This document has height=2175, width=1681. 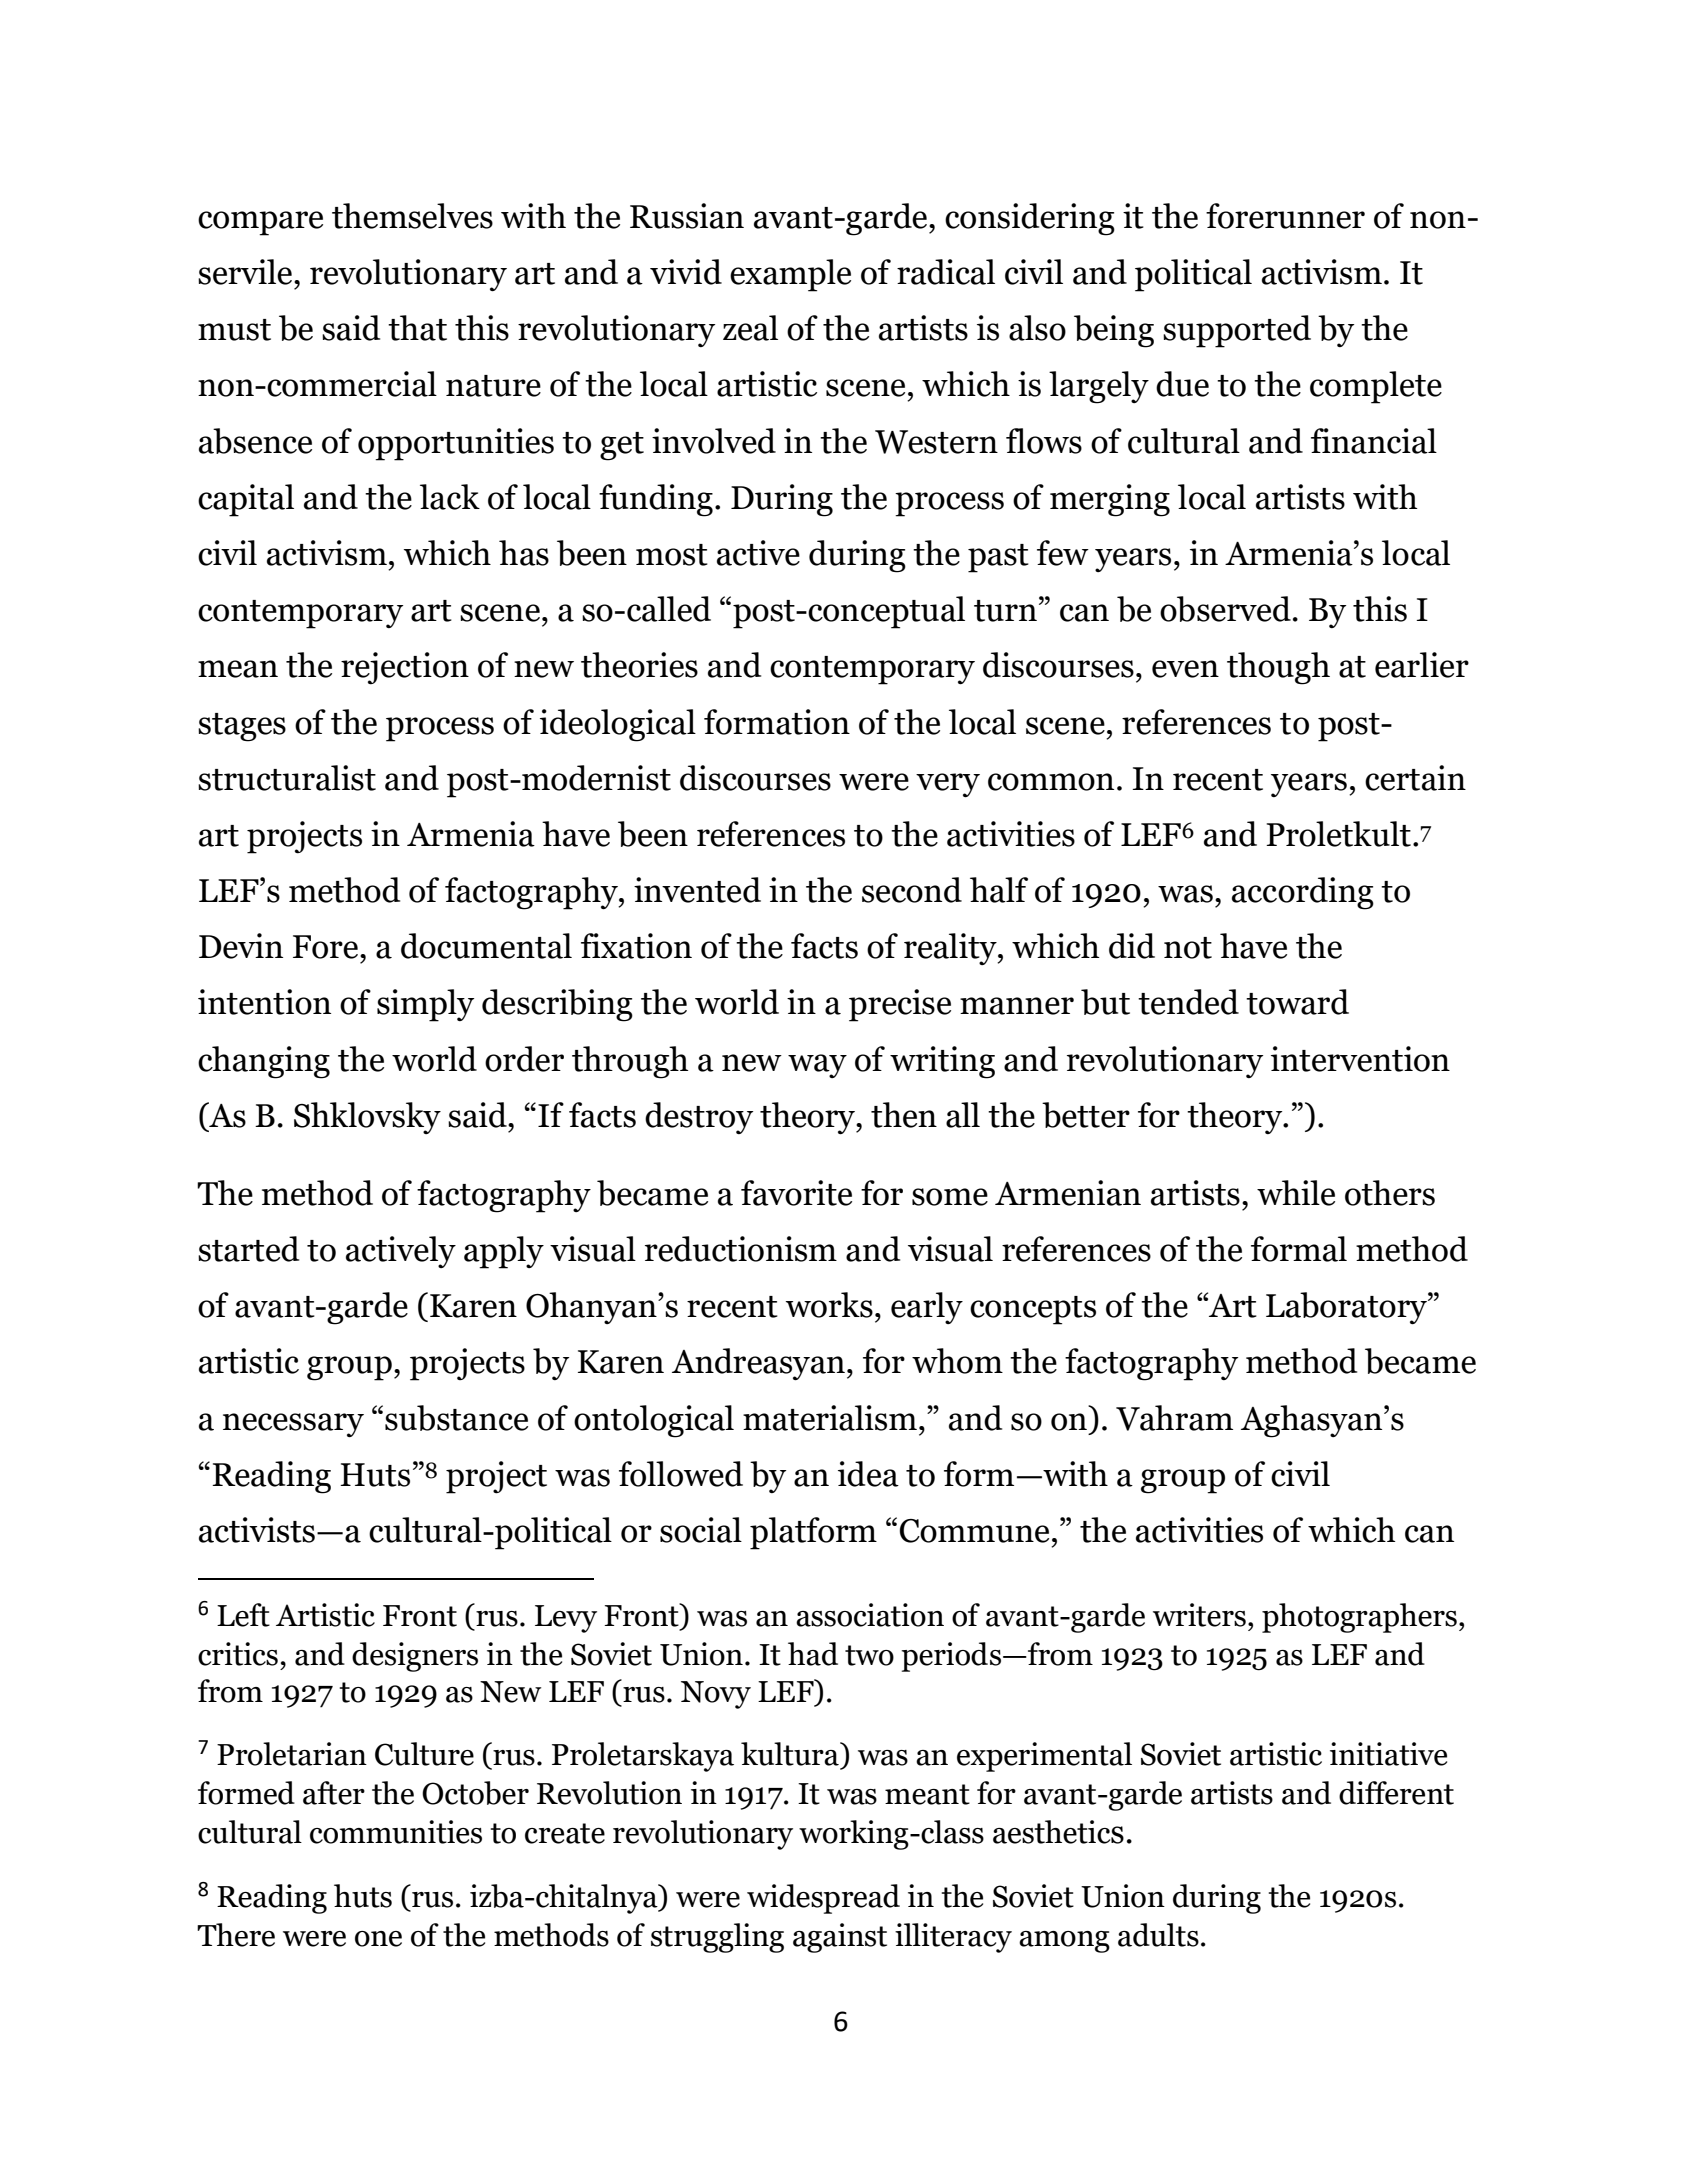 I want to click on writers, so click(x=1199, y=1615).
